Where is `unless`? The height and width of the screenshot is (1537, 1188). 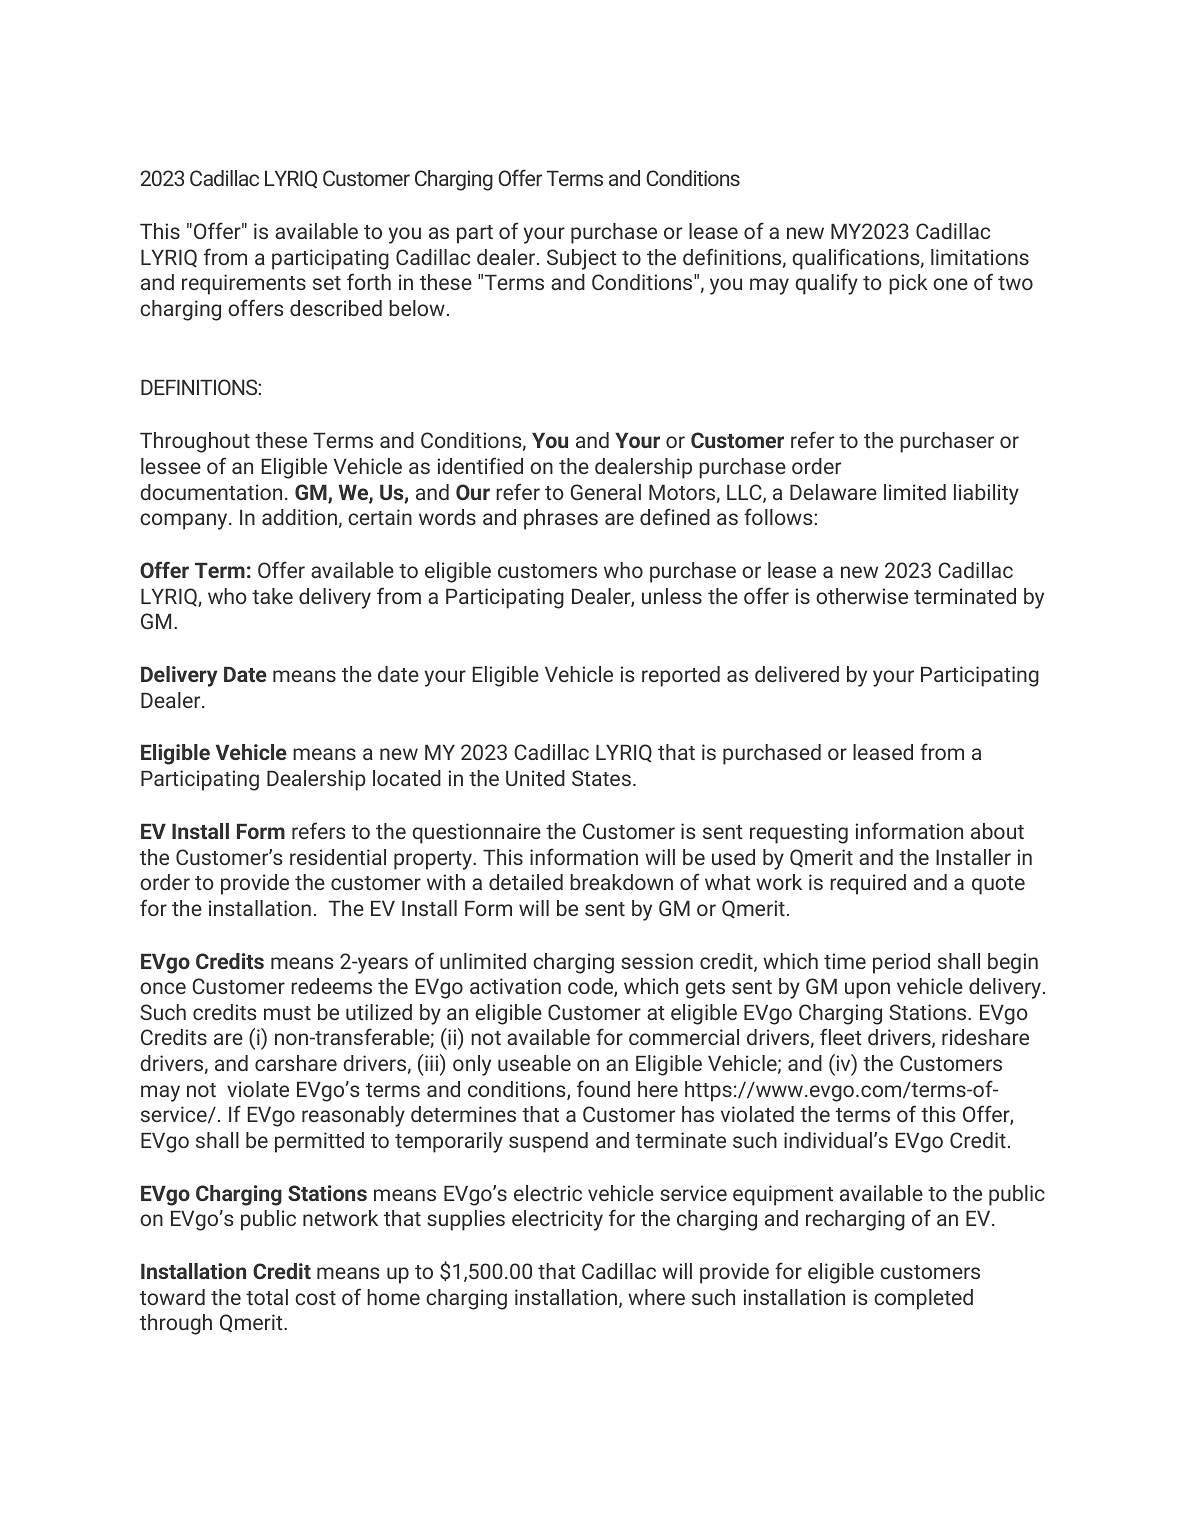
unless is located at coordinates (672, 596).
